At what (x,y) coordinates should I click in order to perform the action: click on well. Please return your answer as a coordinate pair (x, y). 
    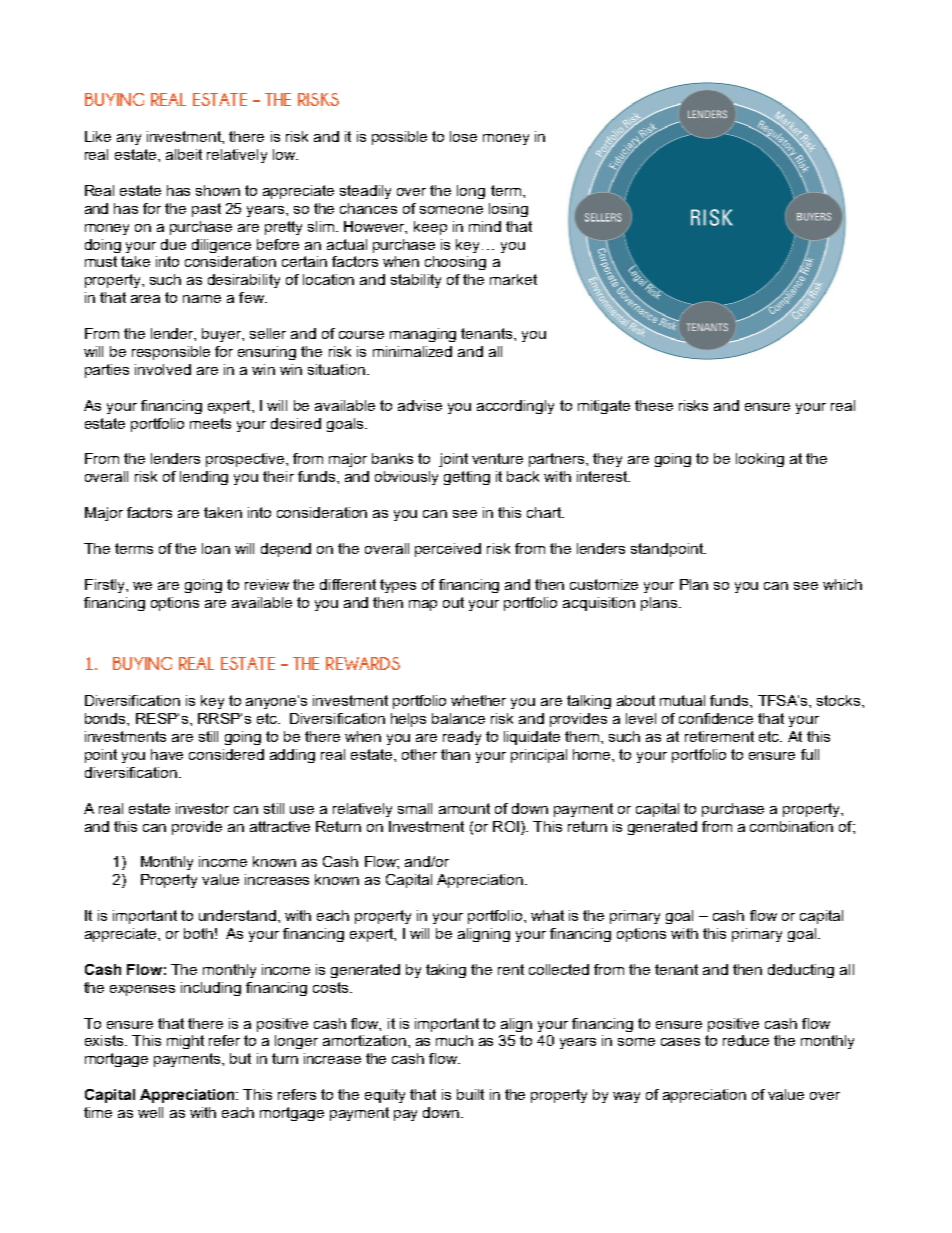
    Looking at the image, I should click on (150, 1112).
